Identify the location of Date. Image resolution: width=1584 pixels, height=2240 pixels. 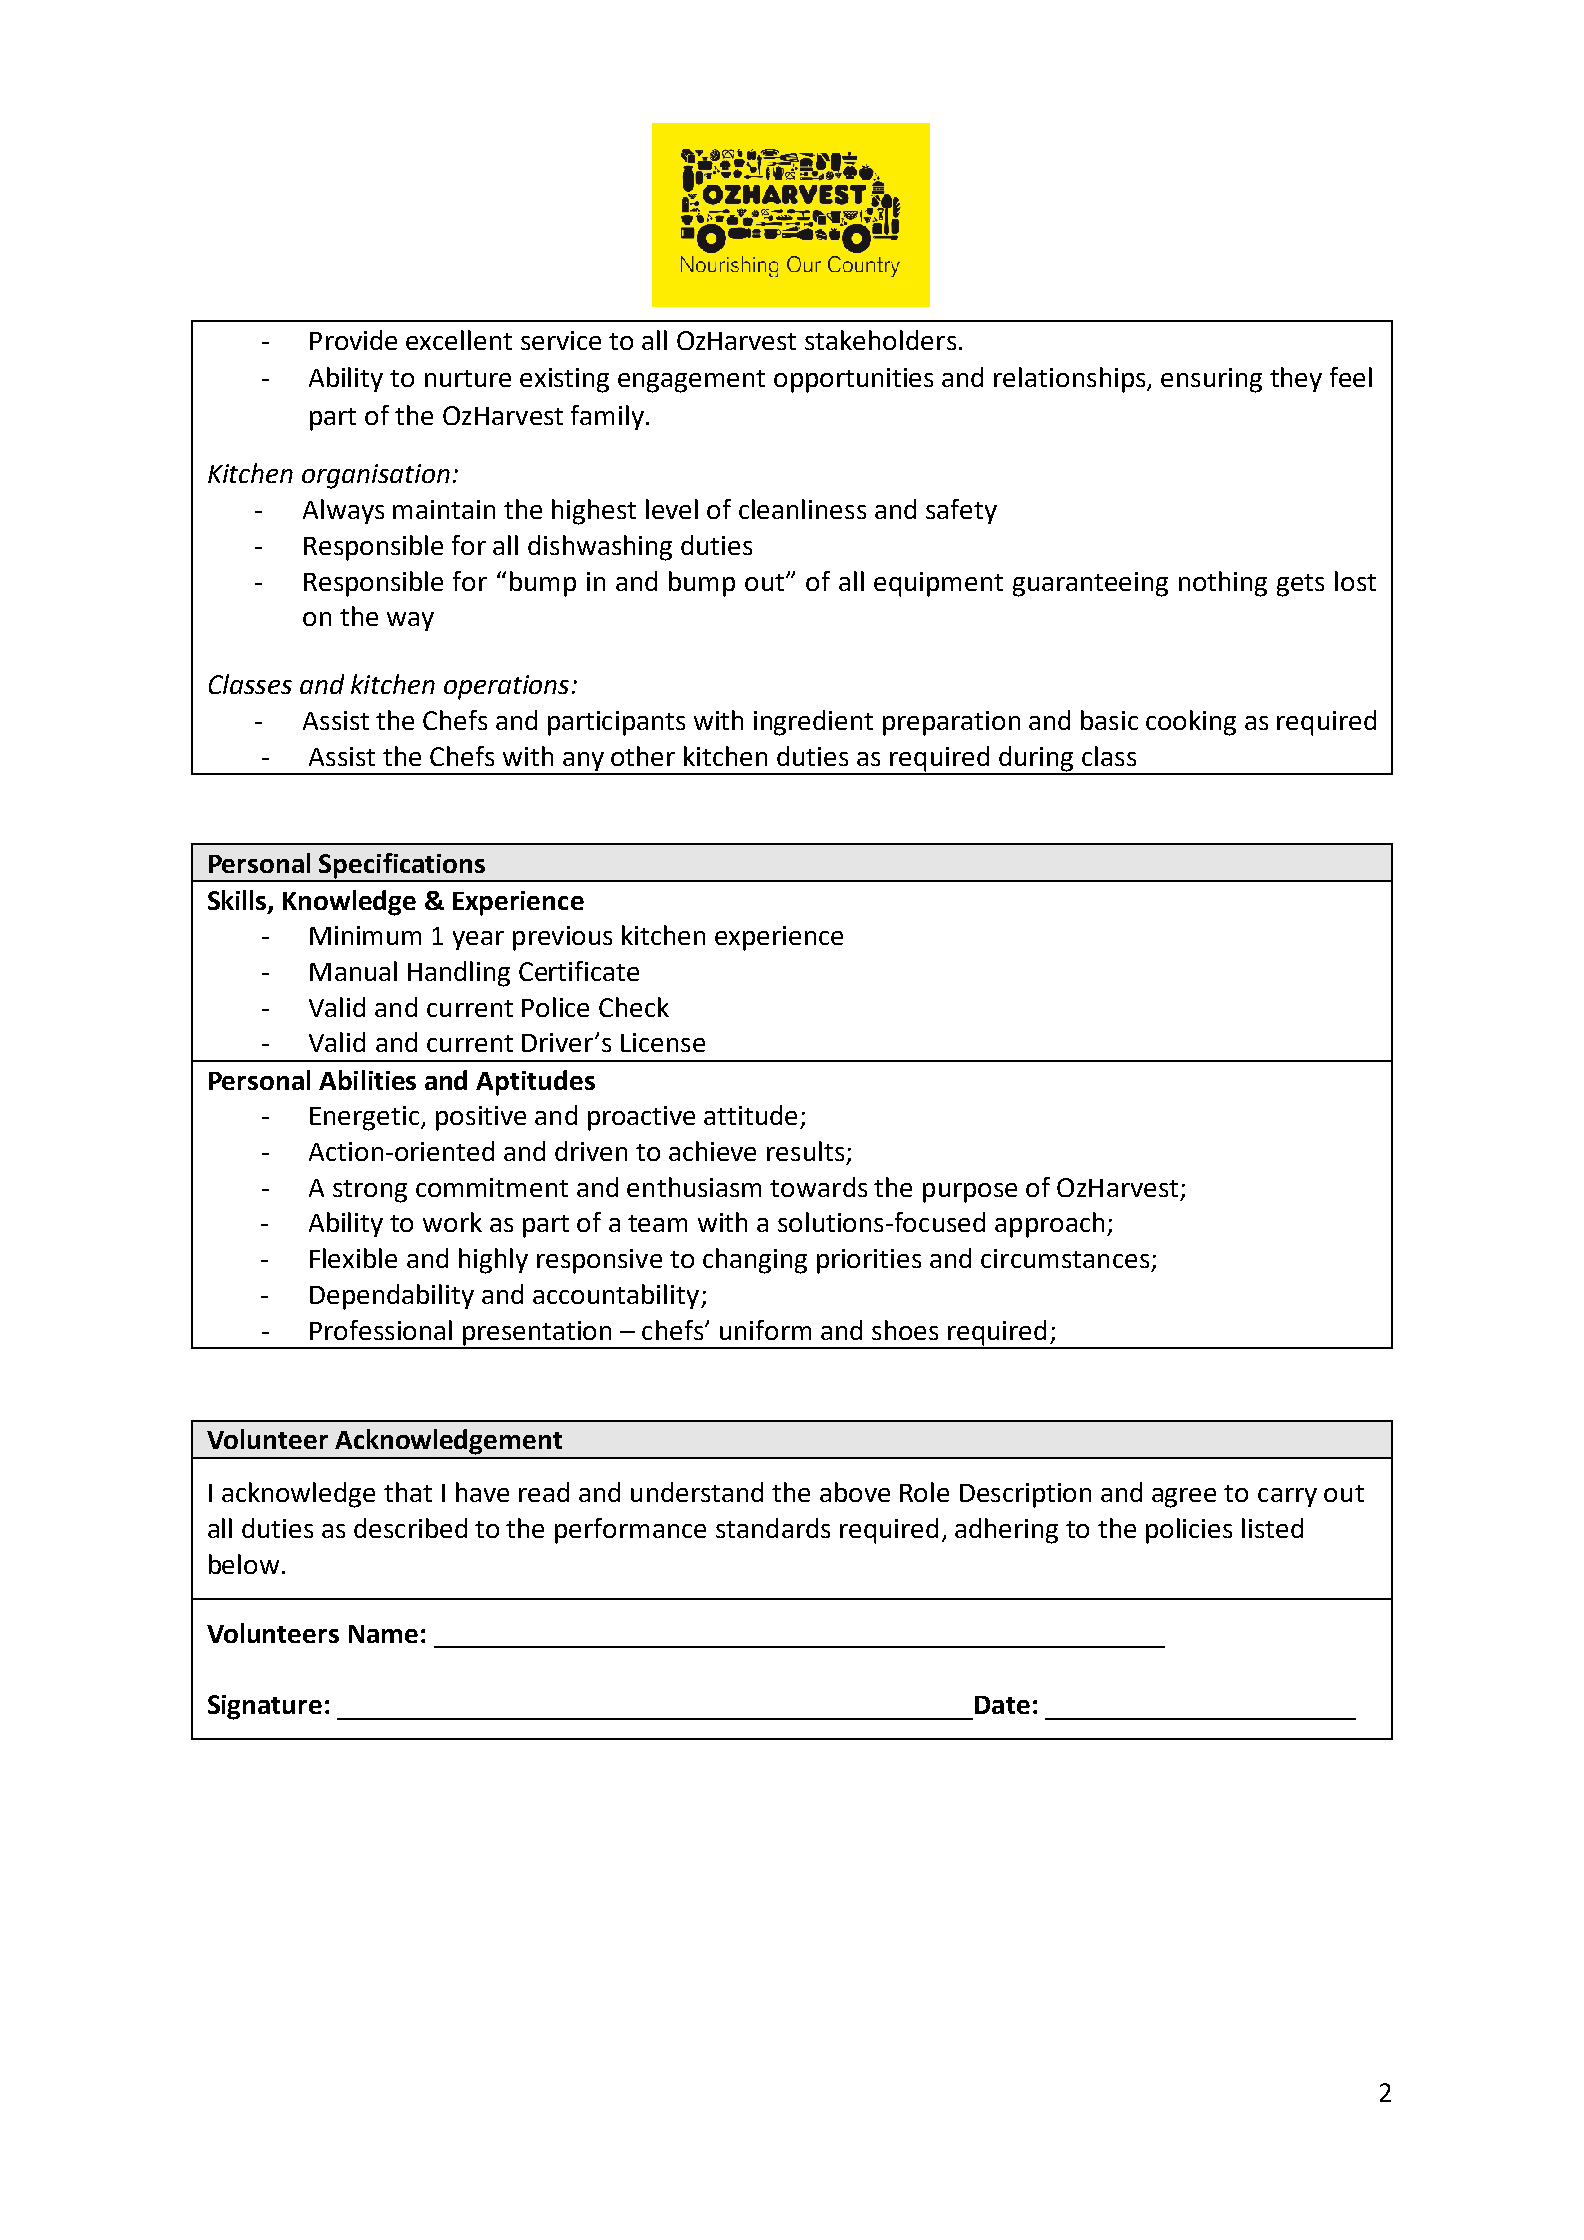
(1002, 1705).
